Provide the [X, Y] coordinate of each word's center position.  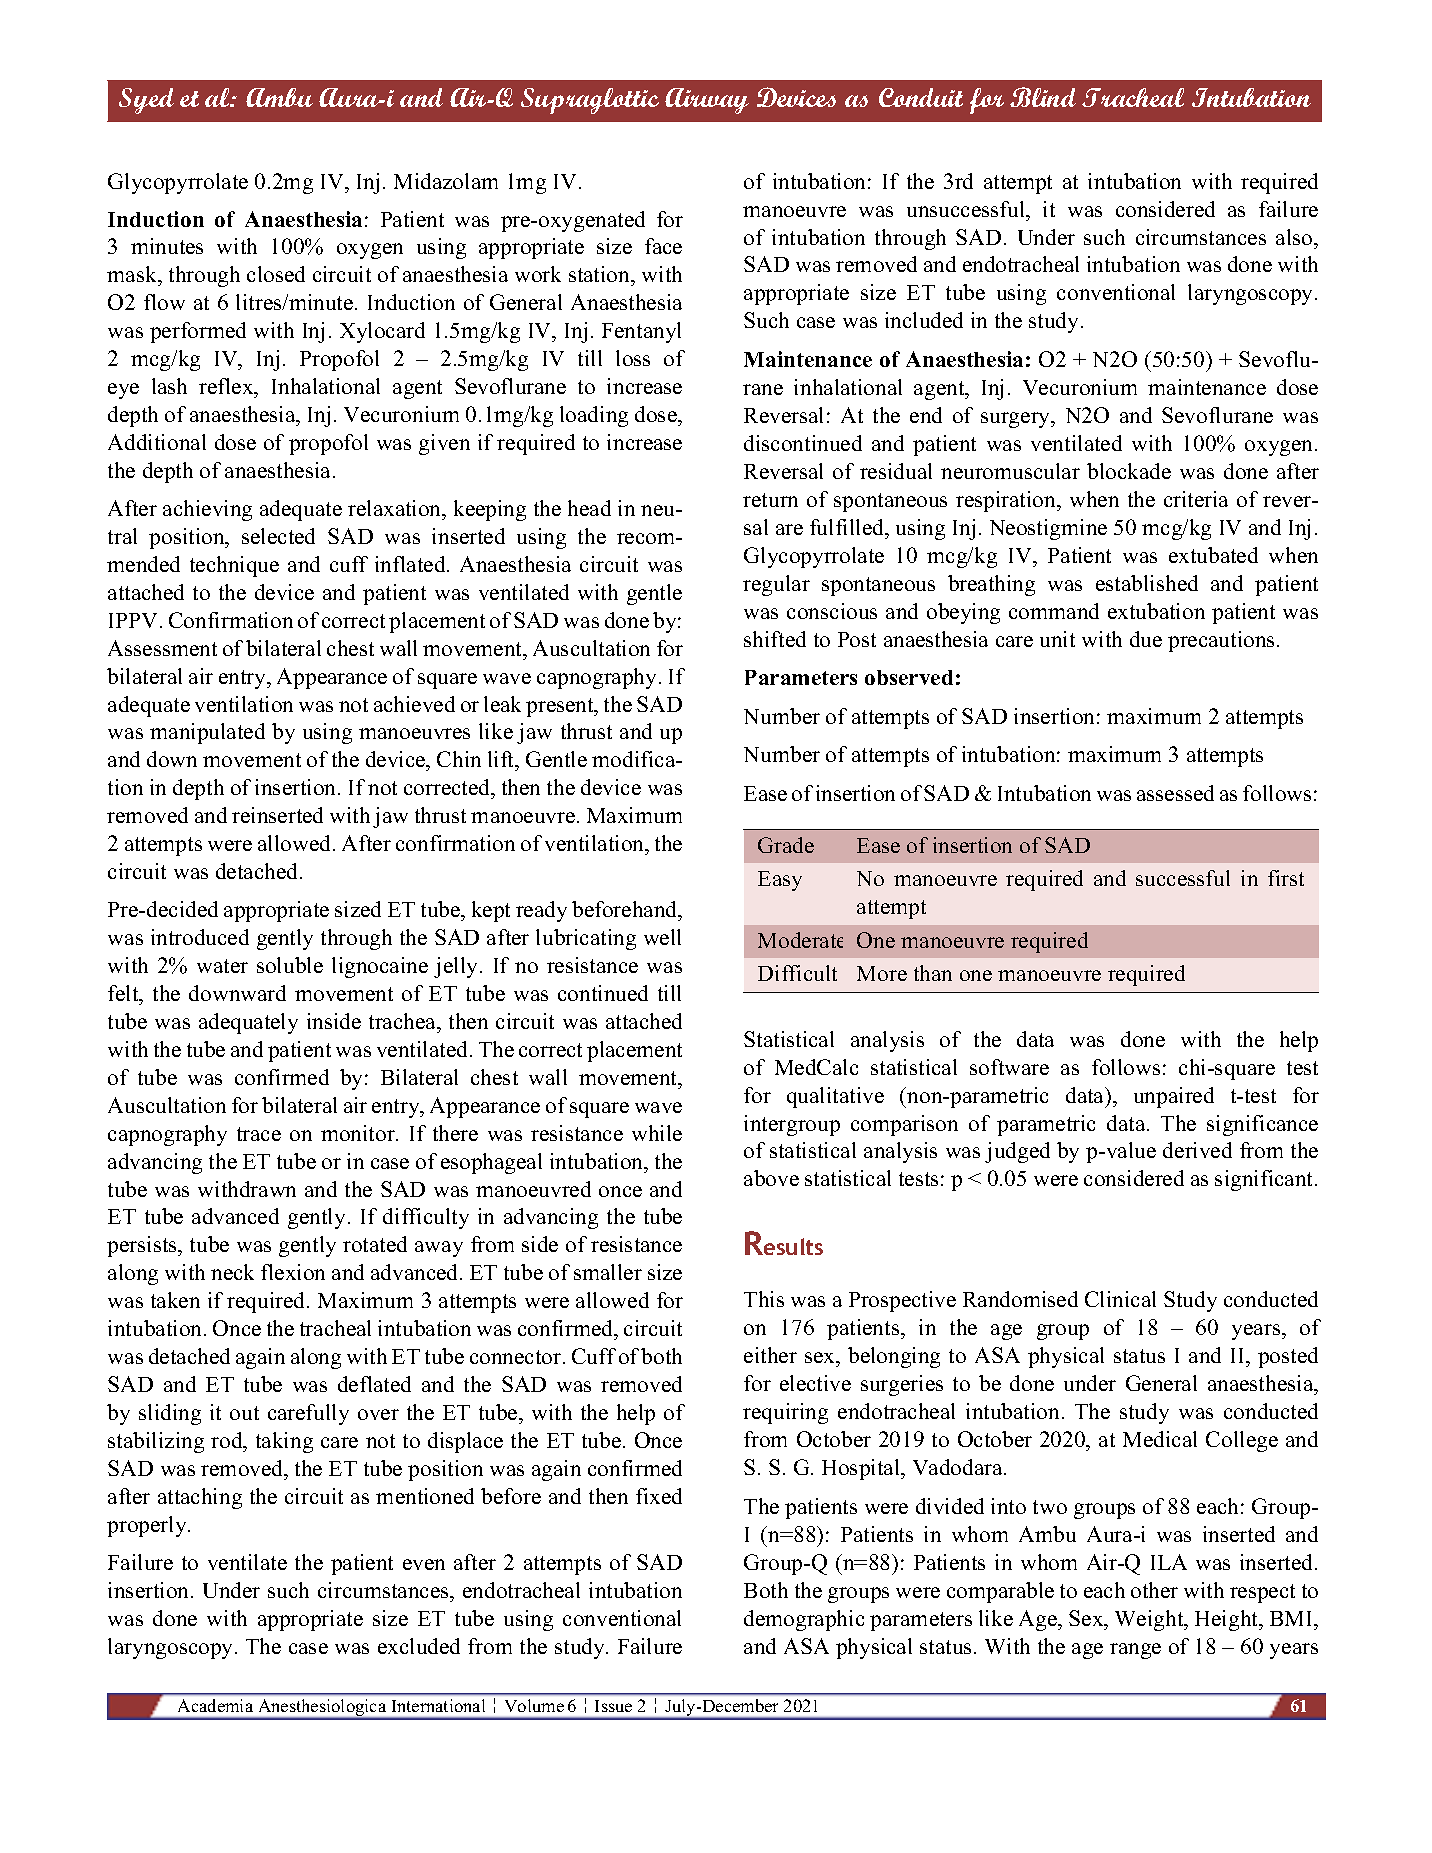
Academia [215, 1705]
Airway [707, 101]
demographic [804, 1620]
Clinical [1120, 1299]
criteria [1196, 499]
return [770, 500]
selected [278, 536]
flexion [293, 1272]
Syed [146, 101]
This [764, 1299]
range [1135, 1651]
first [1286, 878]
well [662, 937]
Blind [1043, 97]
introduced [200, 937]
